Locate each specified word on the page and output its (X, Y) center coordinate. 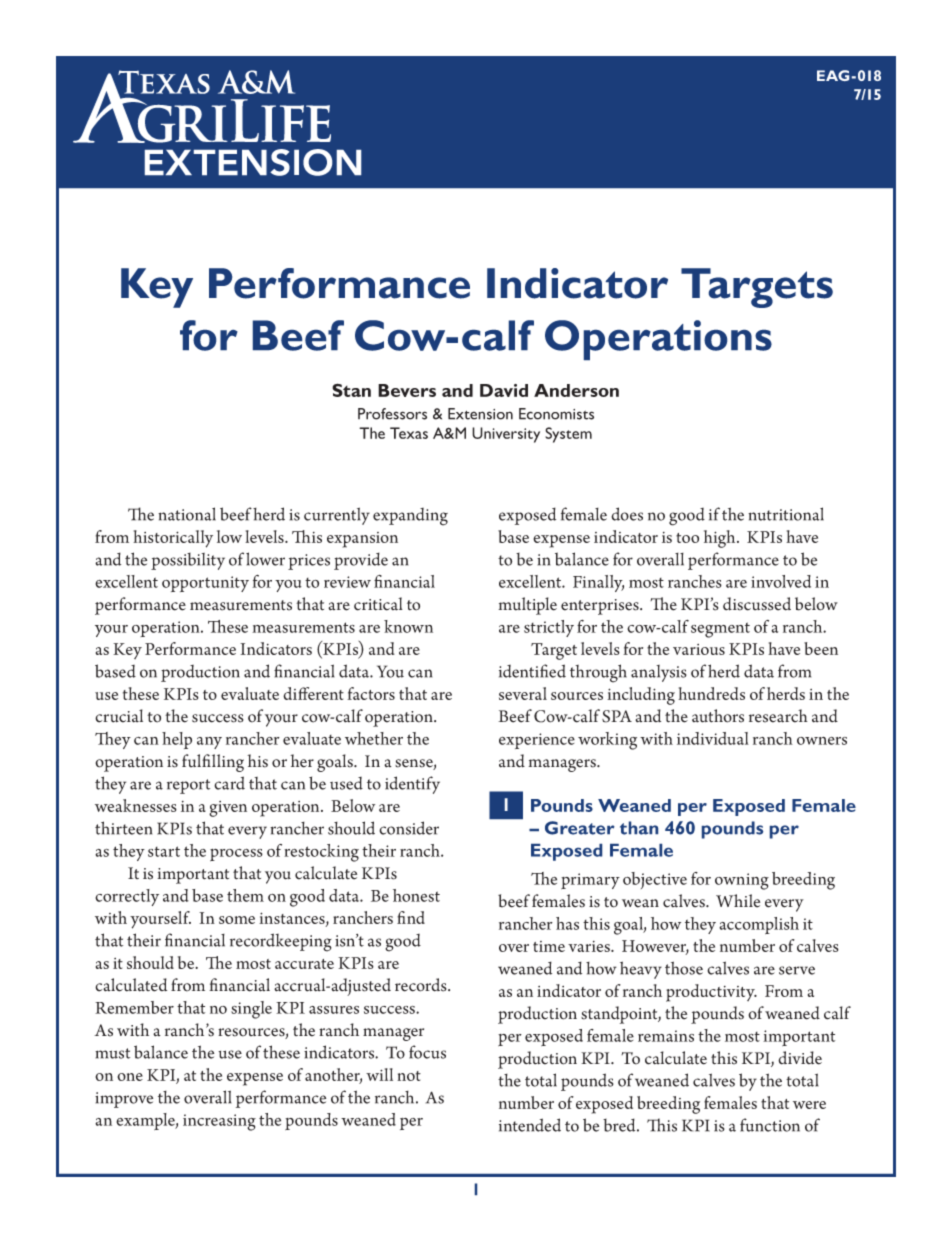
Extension (480, 414)
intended (530, 1125)
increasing (219, 1122)
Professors (392, 414)
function (770, 1125)
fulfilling (213, 763)
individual (713, 738)
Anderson (576, 390)
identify (412, 785)
